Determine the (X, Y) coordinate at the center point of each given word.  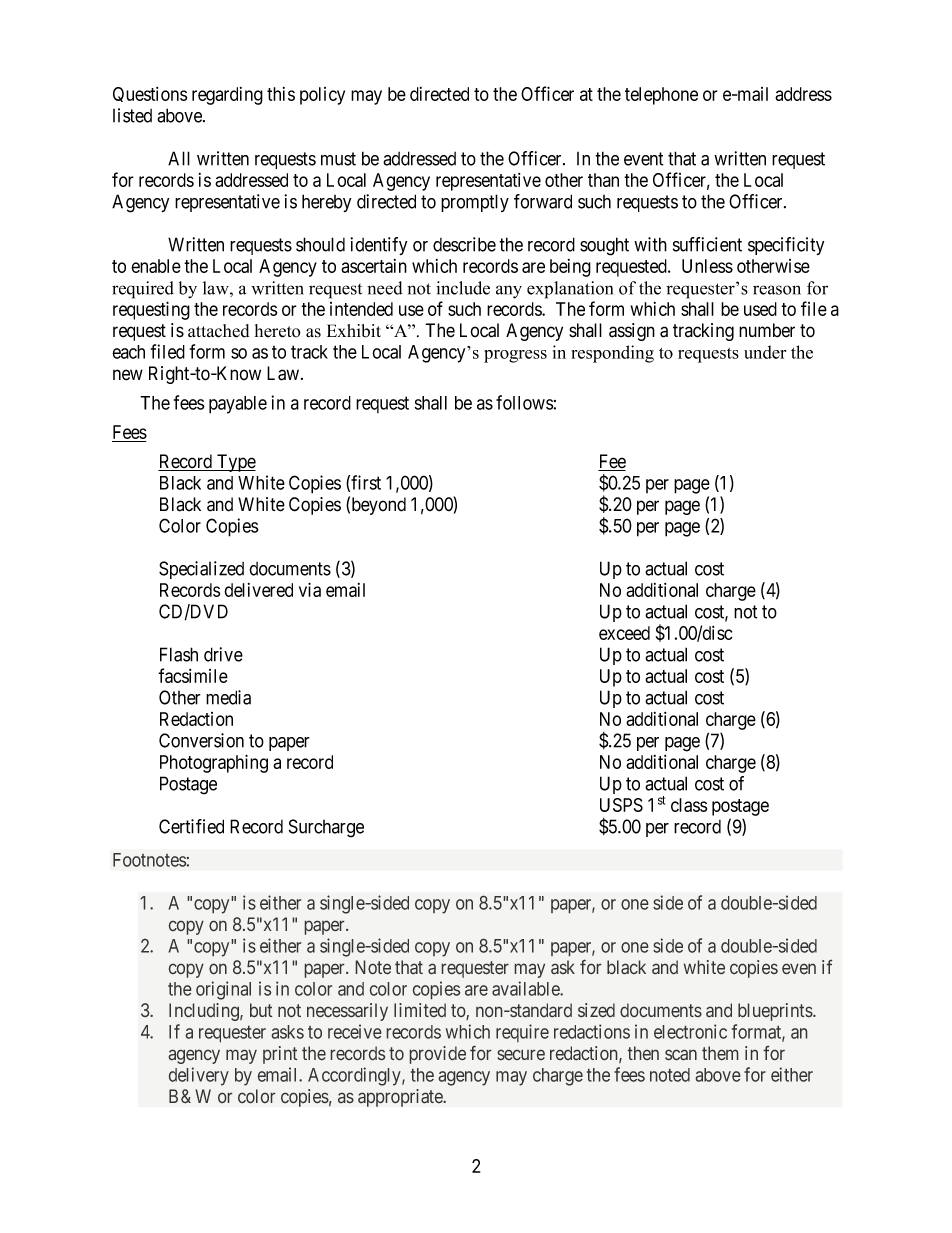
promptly (475, 203)
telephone (661, 96)
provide (438, 1055)
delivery (199, 1076)
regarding (227, 96)
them (720, 1053)
